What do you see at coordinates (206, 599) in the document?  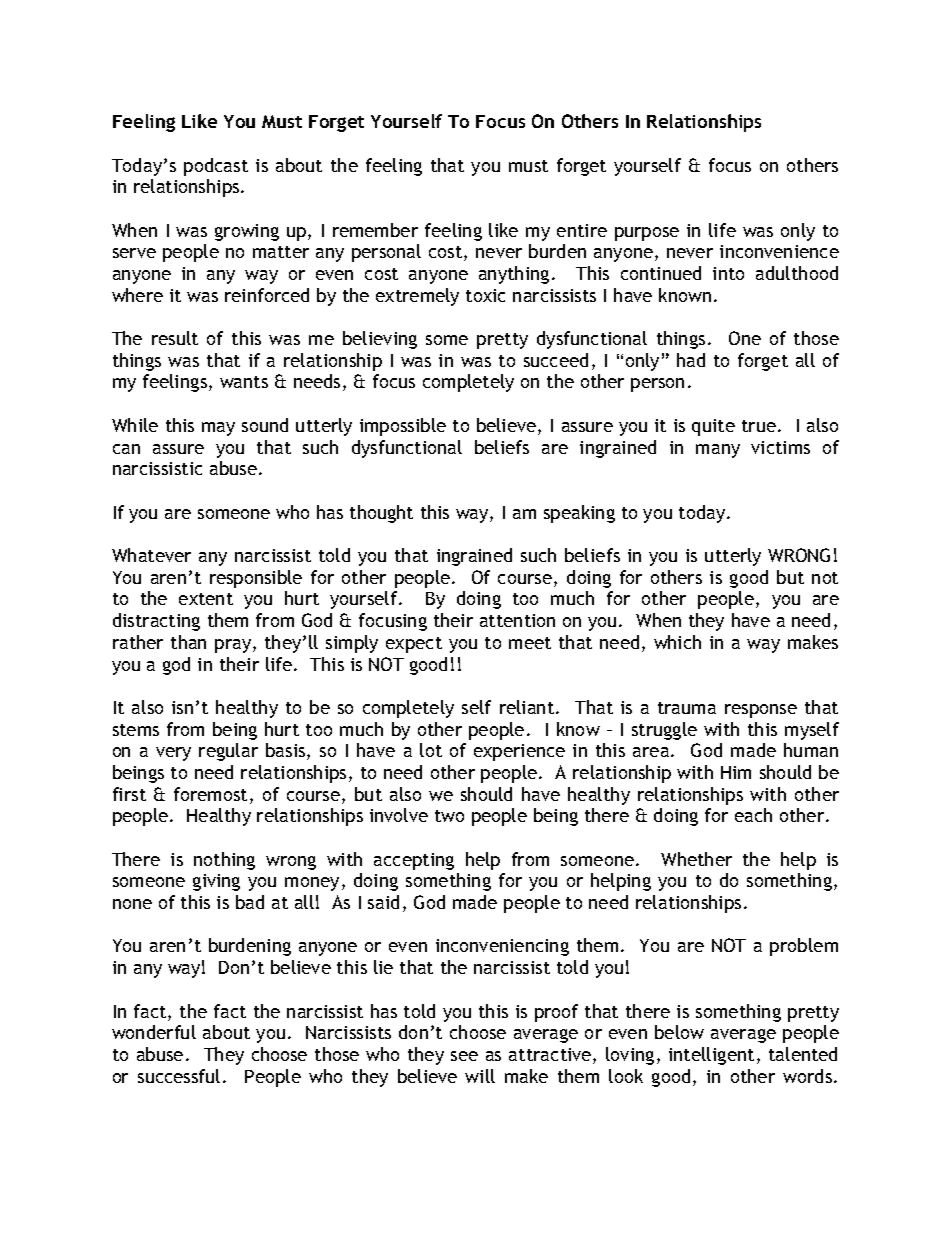 I see `extent` at bounding box center [206, 599].
